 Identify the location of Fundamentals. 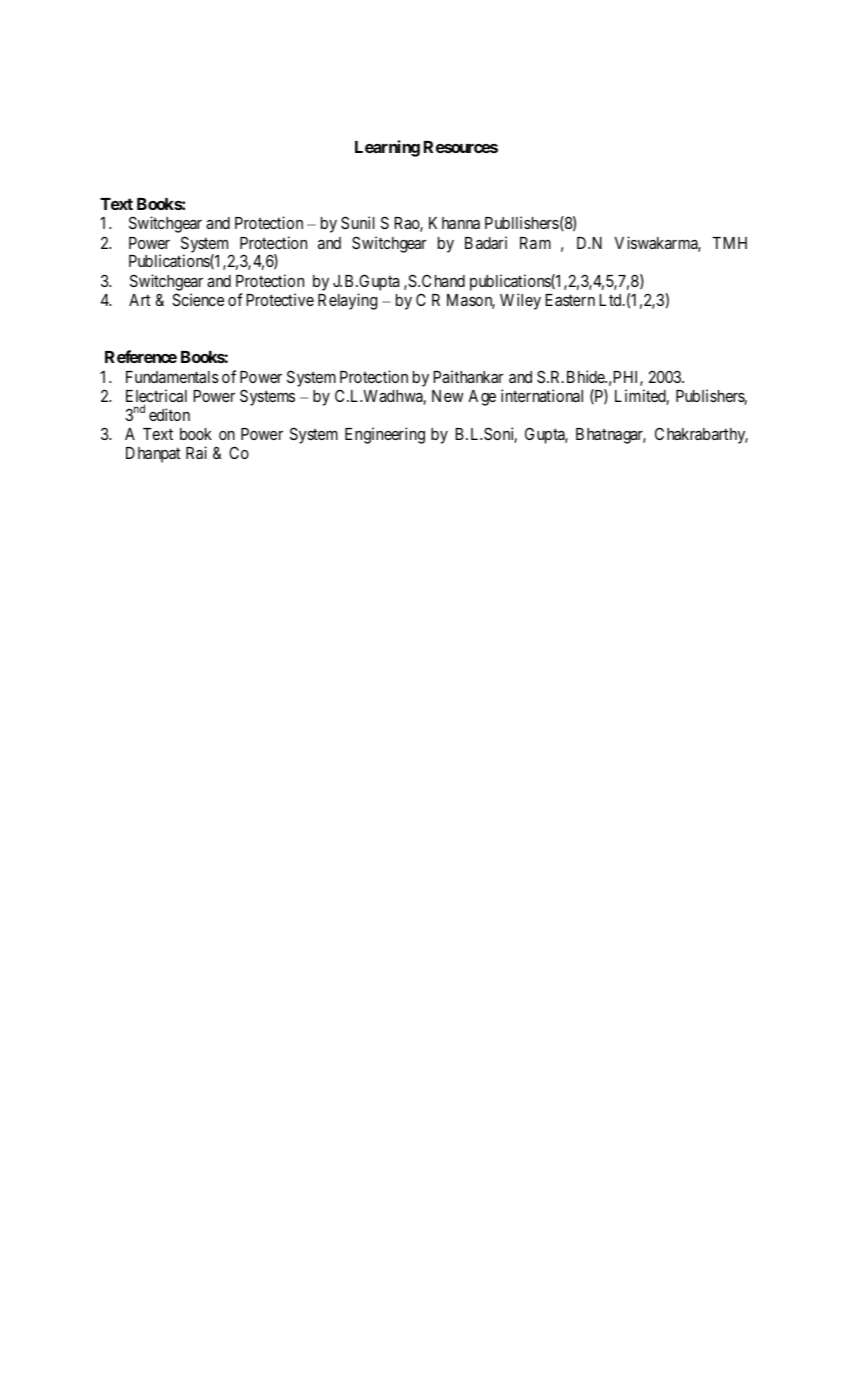
(172, 377).
